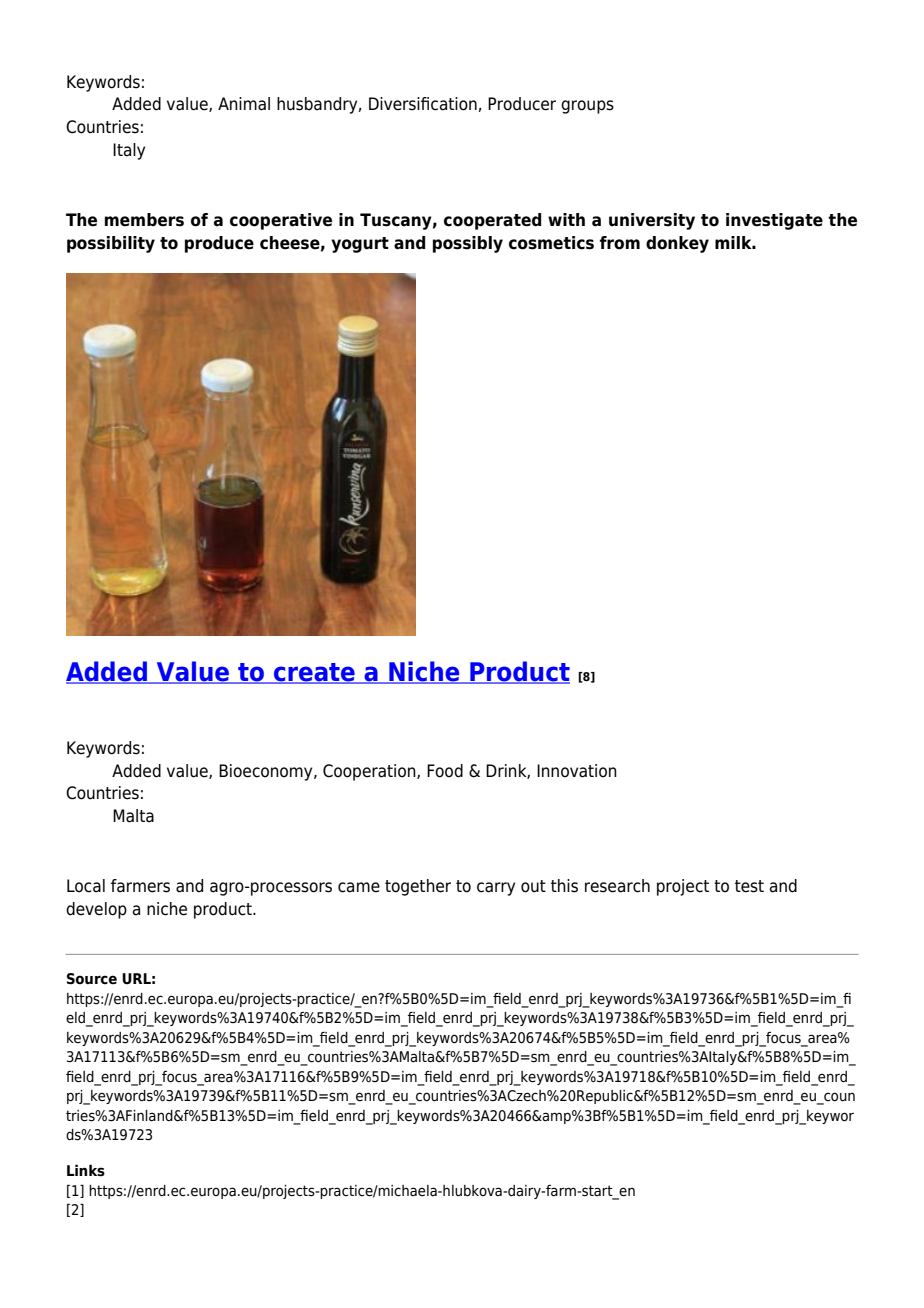 This image has height=1308, width=924. Describe the element at coordinates (418, 887) in the image. I see `together` at that location.
